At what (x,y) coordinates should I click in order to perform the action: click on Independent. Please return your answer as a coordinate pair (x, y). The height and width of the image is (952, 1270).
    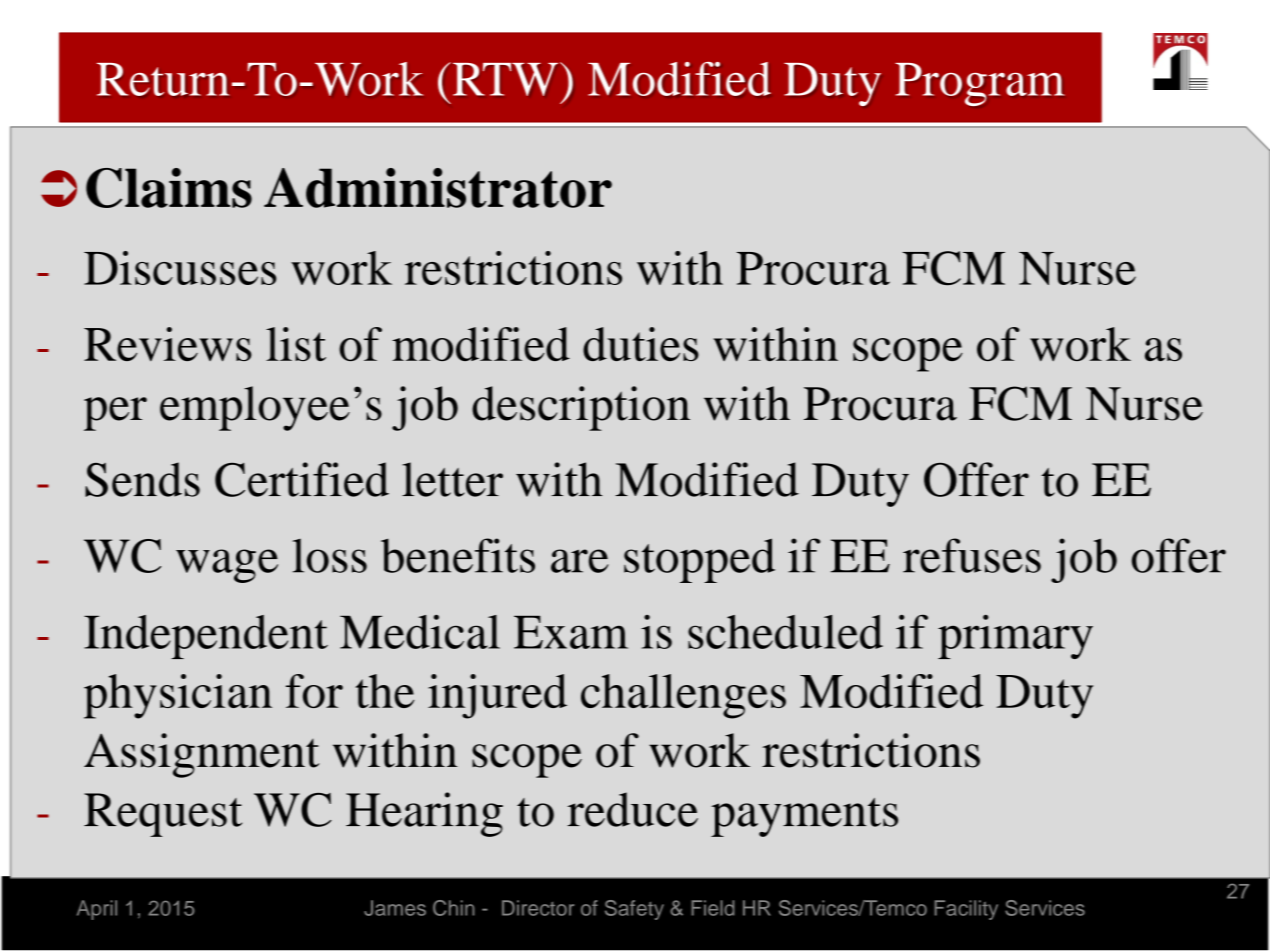
    Looking at the image, I should click on (206, 637).
